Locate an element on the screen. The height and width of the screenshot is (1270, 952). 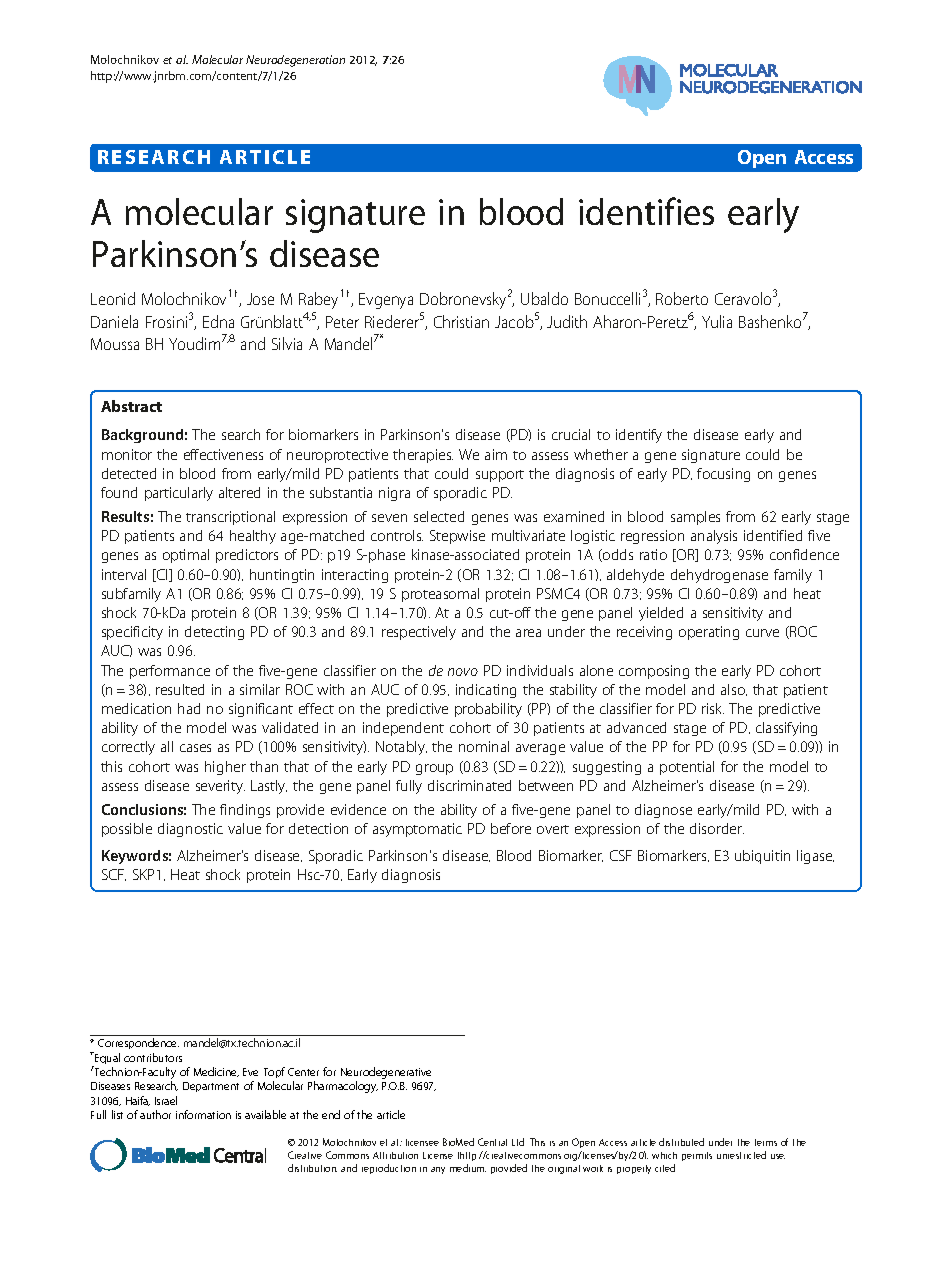
information is located at coordinates (203, 1114).
